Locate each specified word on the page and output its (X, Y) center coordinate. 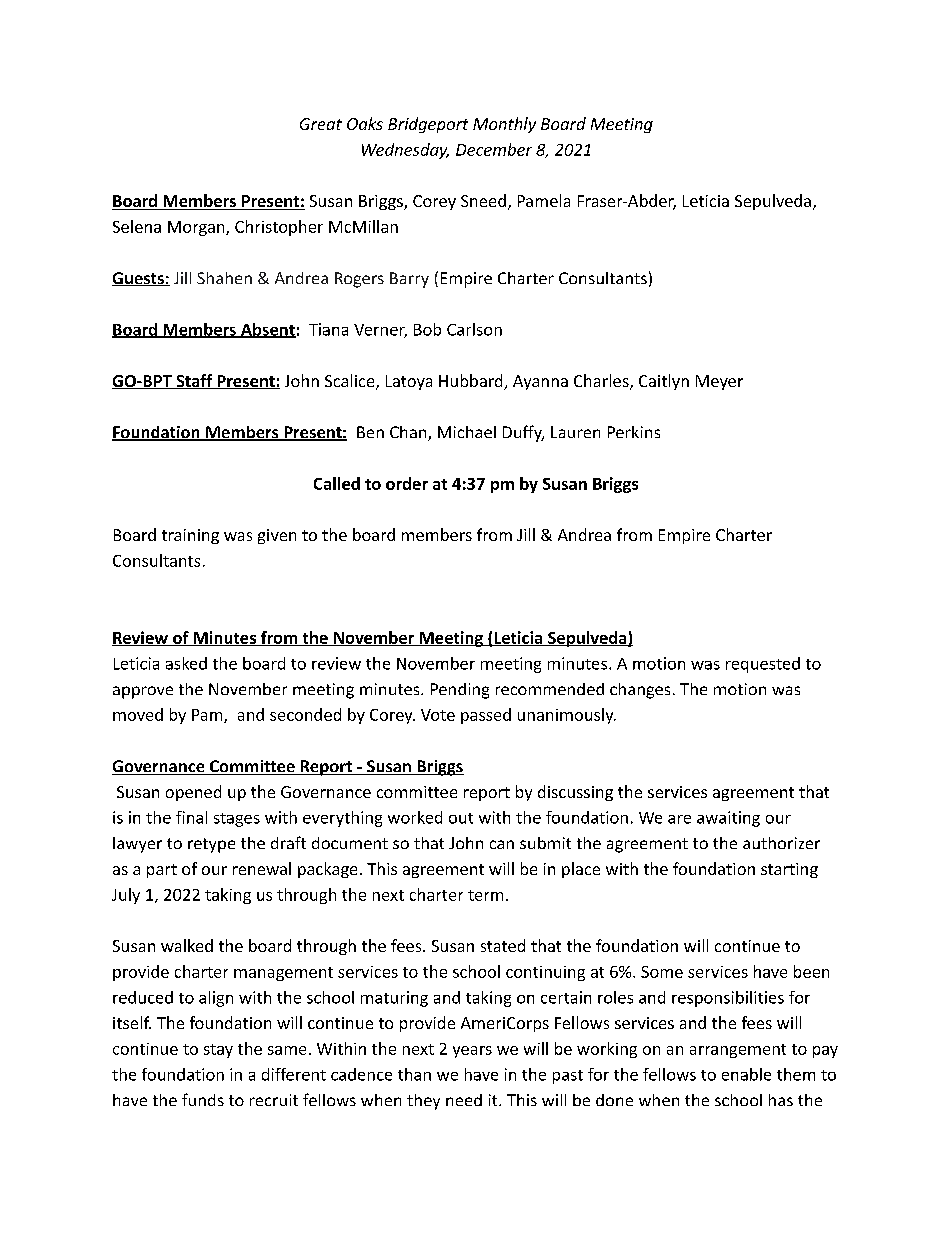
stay (218, 1051)
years (472, 1052)
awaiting (728, 819)
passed (486, 716)
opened (193, 793)
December (494, 149)
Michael (467, 432)
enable (746, 1074)
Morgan (197, 228)
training (190, 536)
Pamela (544, 200)
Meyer (719, 382)
